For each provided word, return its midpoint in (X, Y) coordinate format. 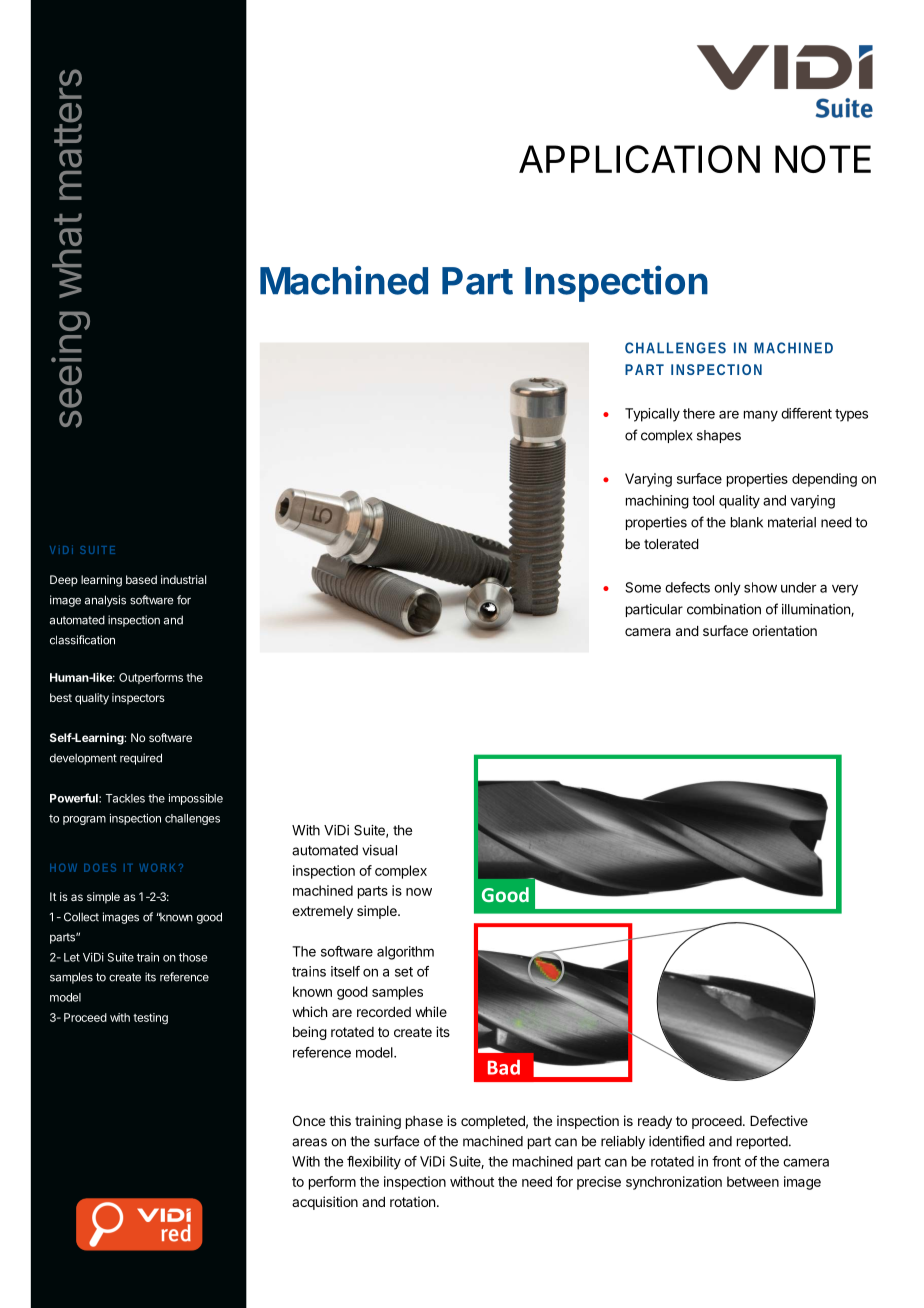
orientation (784, 630)
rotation (412, 1201)
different (806, 413)
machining (657, 502)
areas (309, 1142)
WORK (157, 868)
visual (379, 850)
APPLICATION (639, 159)
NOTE (823, 159)
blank (747, 522)
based (141, 579)
